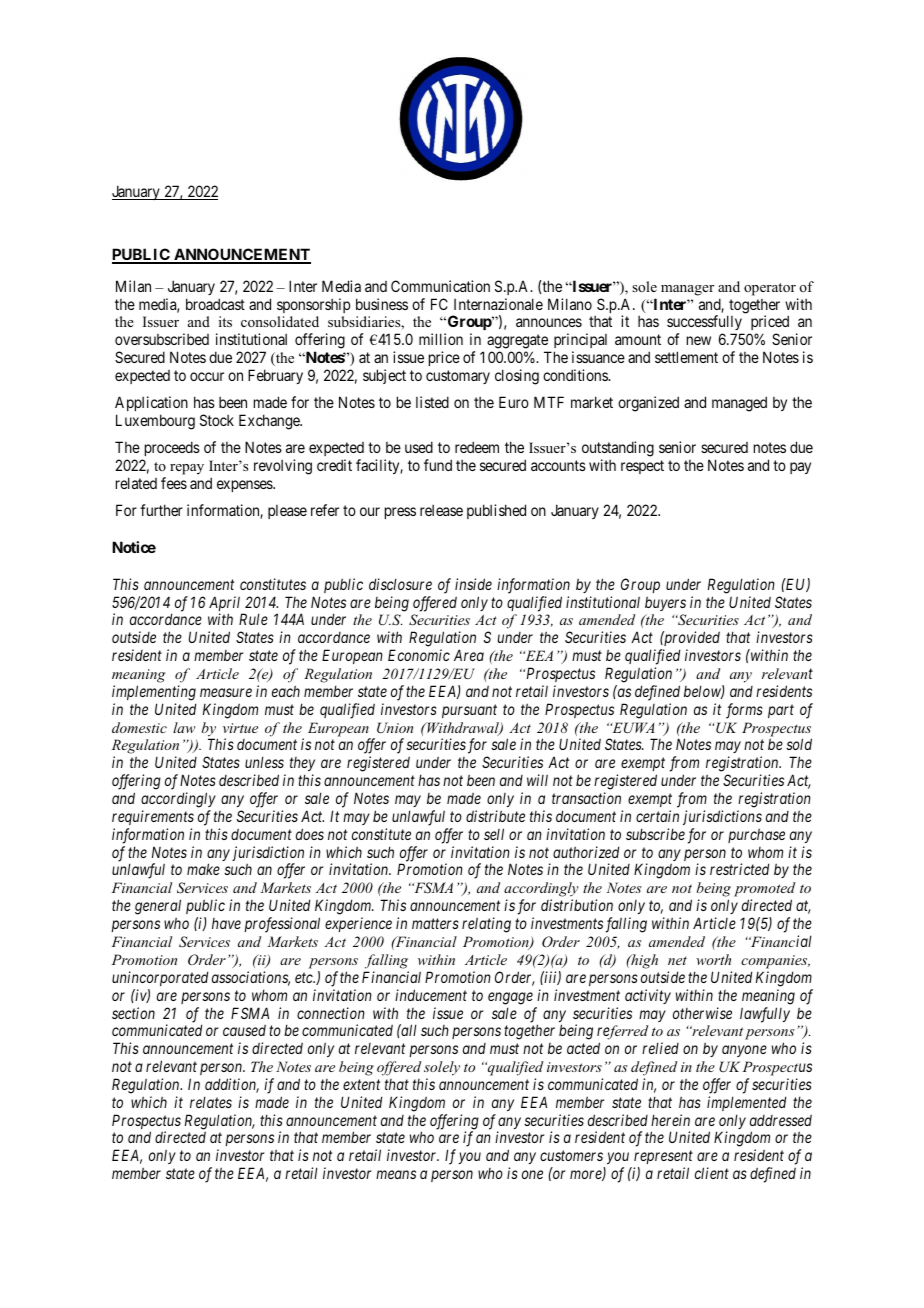 Image resolution: width=924 pixels, height=1308 pixels. Describe the element at coordinates (240, 728) in the screenshot. I see `virtue` at that location.
